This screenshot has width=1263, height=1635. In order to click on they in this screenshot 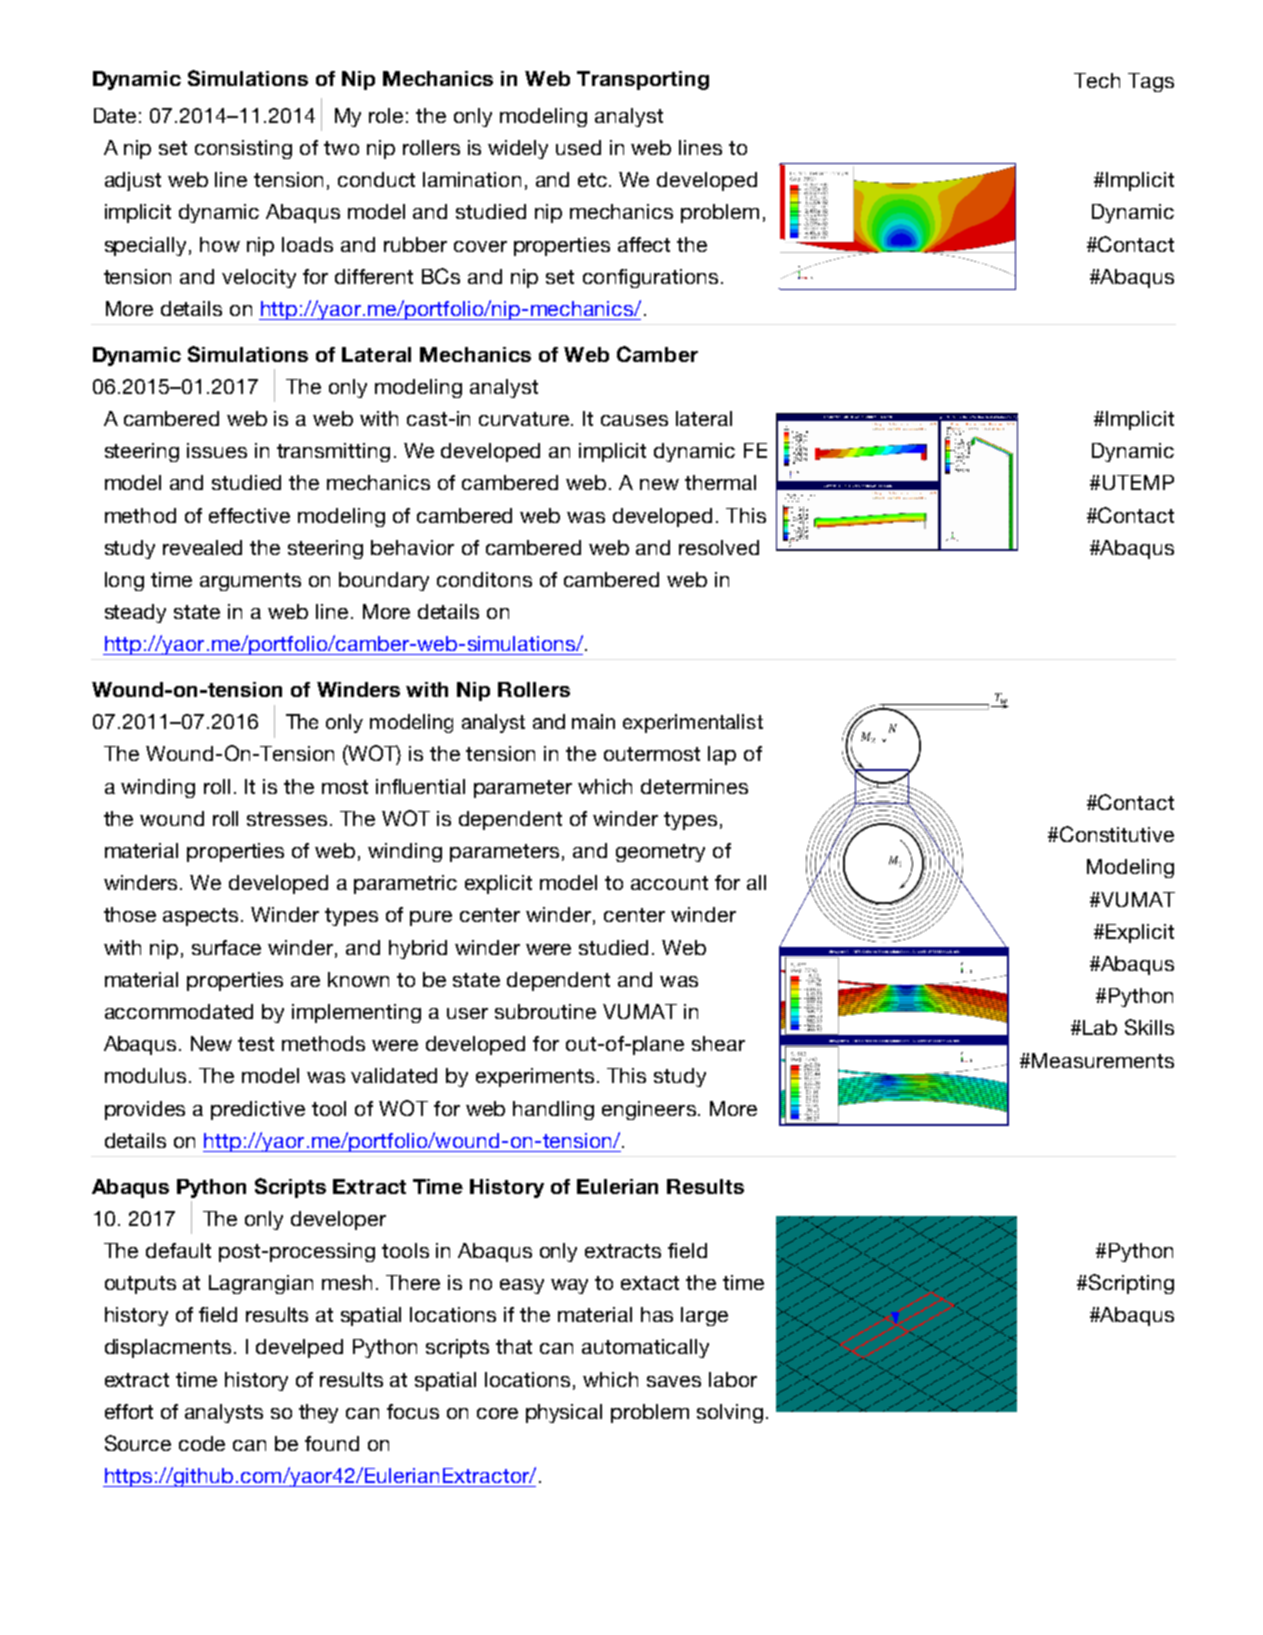, I will do `click(318, 1413)`.
